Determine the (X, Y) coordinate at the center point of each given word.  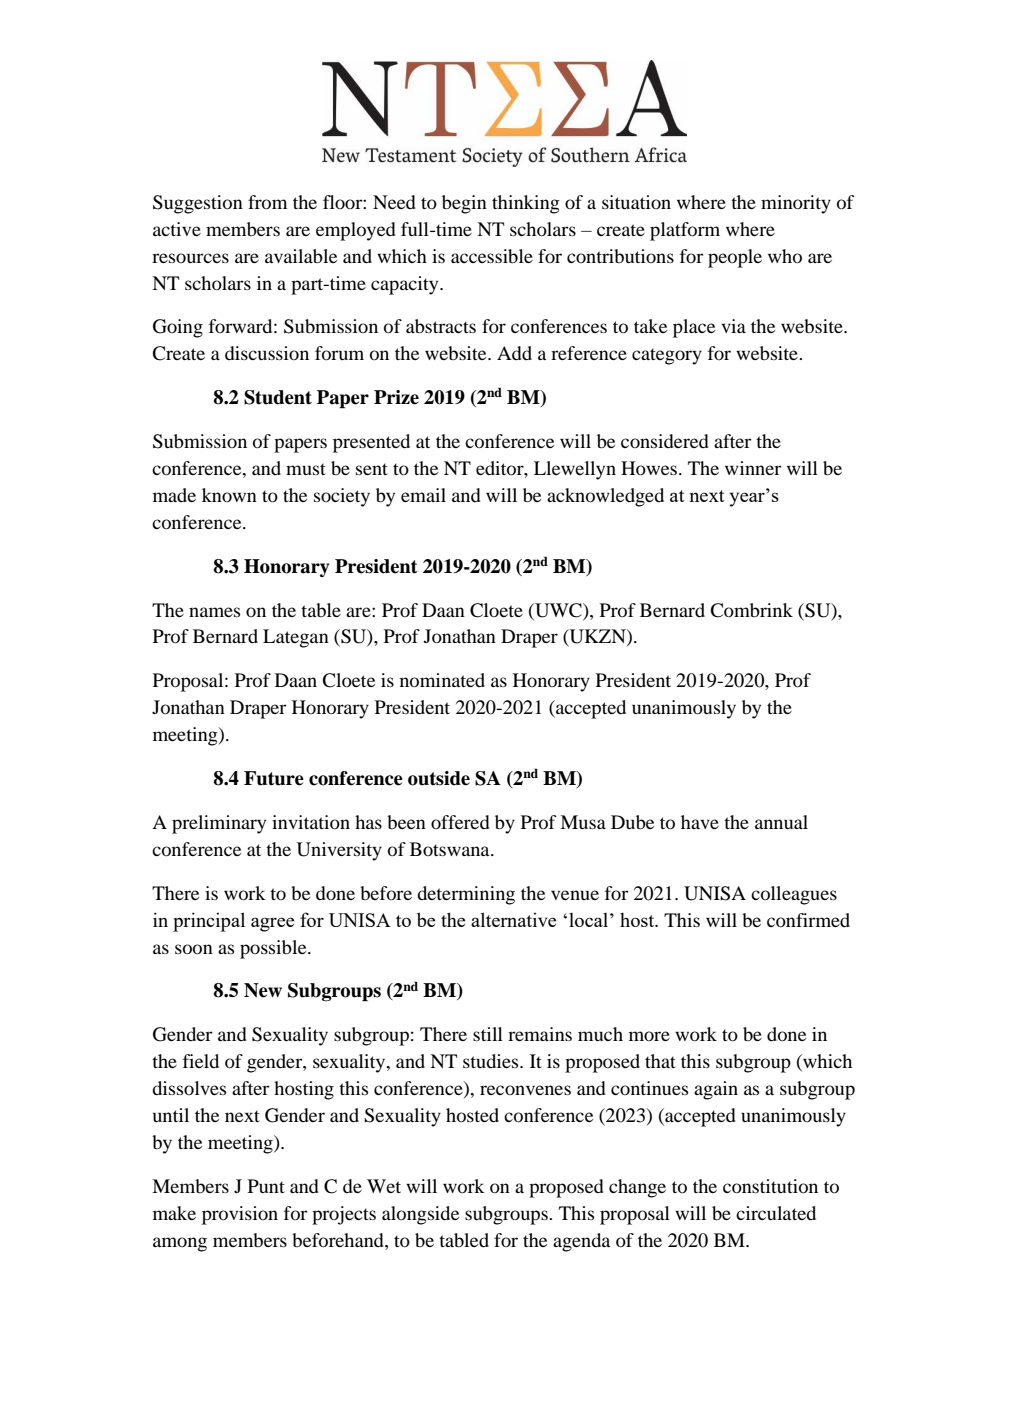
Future (274, 778)
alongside (420, 1215)
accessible (492, 256)
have (700, 822)
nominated (442, 680)
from (267, 202)
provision (240, 1215)
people (735, 258)
